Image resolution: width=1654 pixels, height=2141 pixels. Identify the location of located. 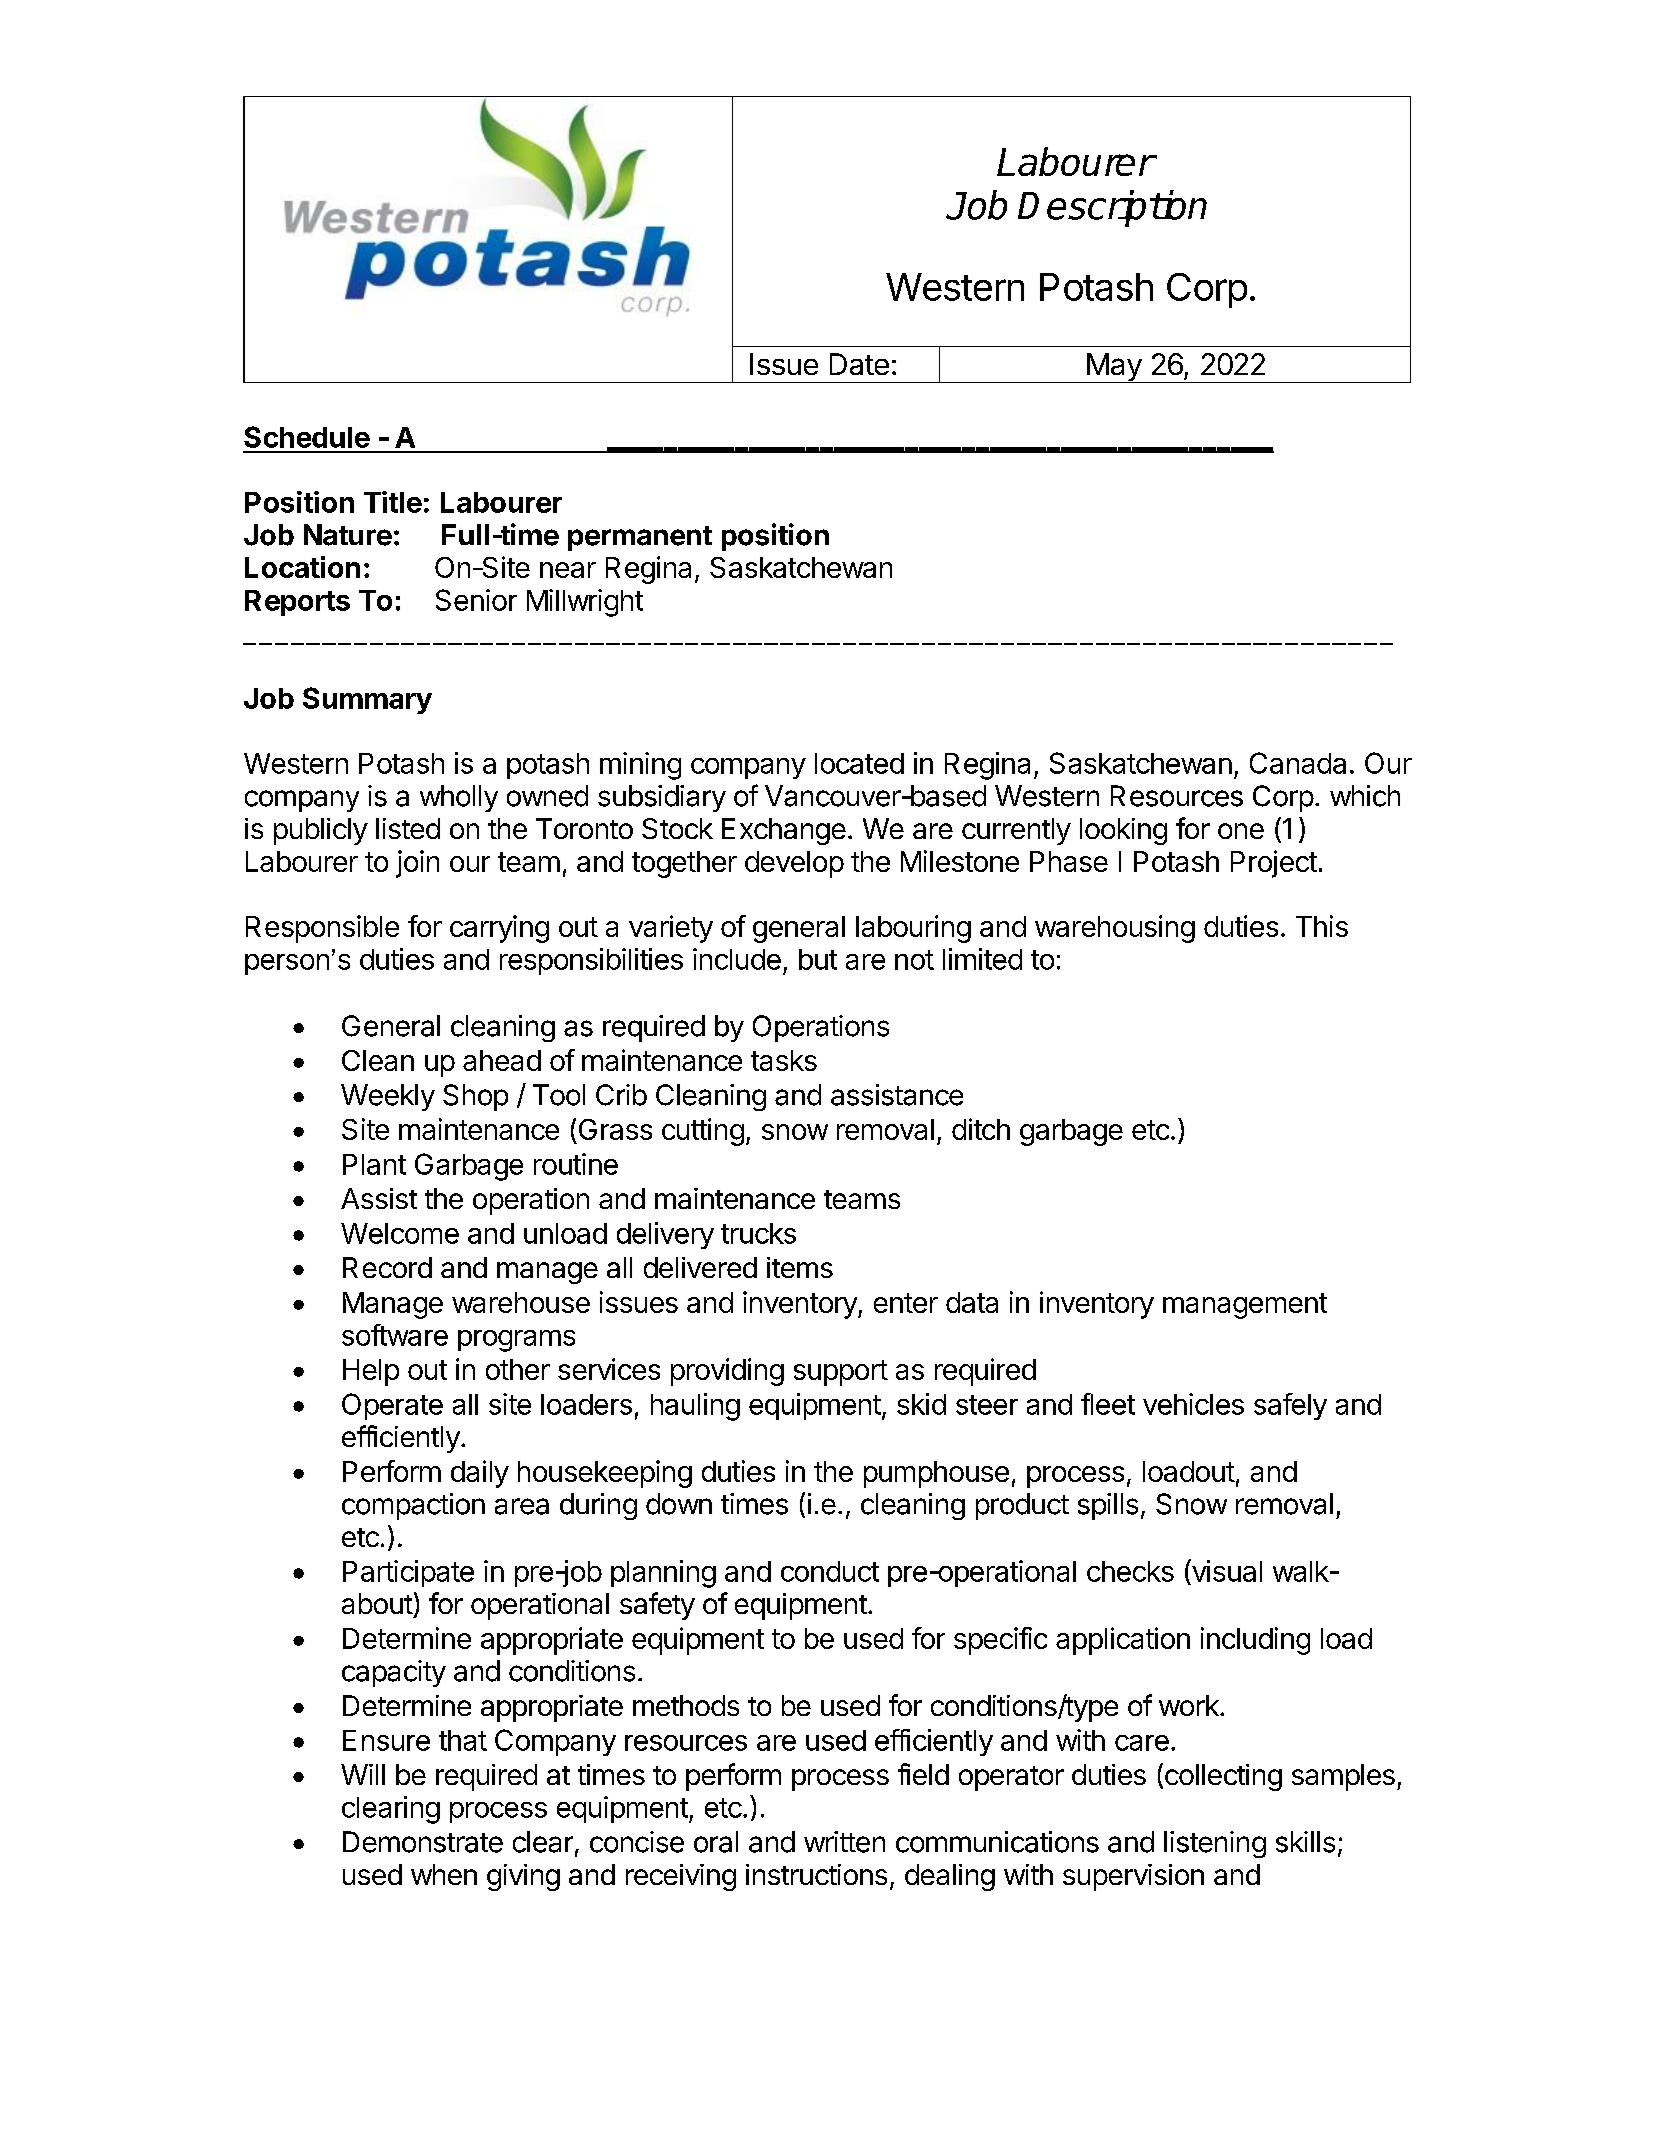
(859, 763).
